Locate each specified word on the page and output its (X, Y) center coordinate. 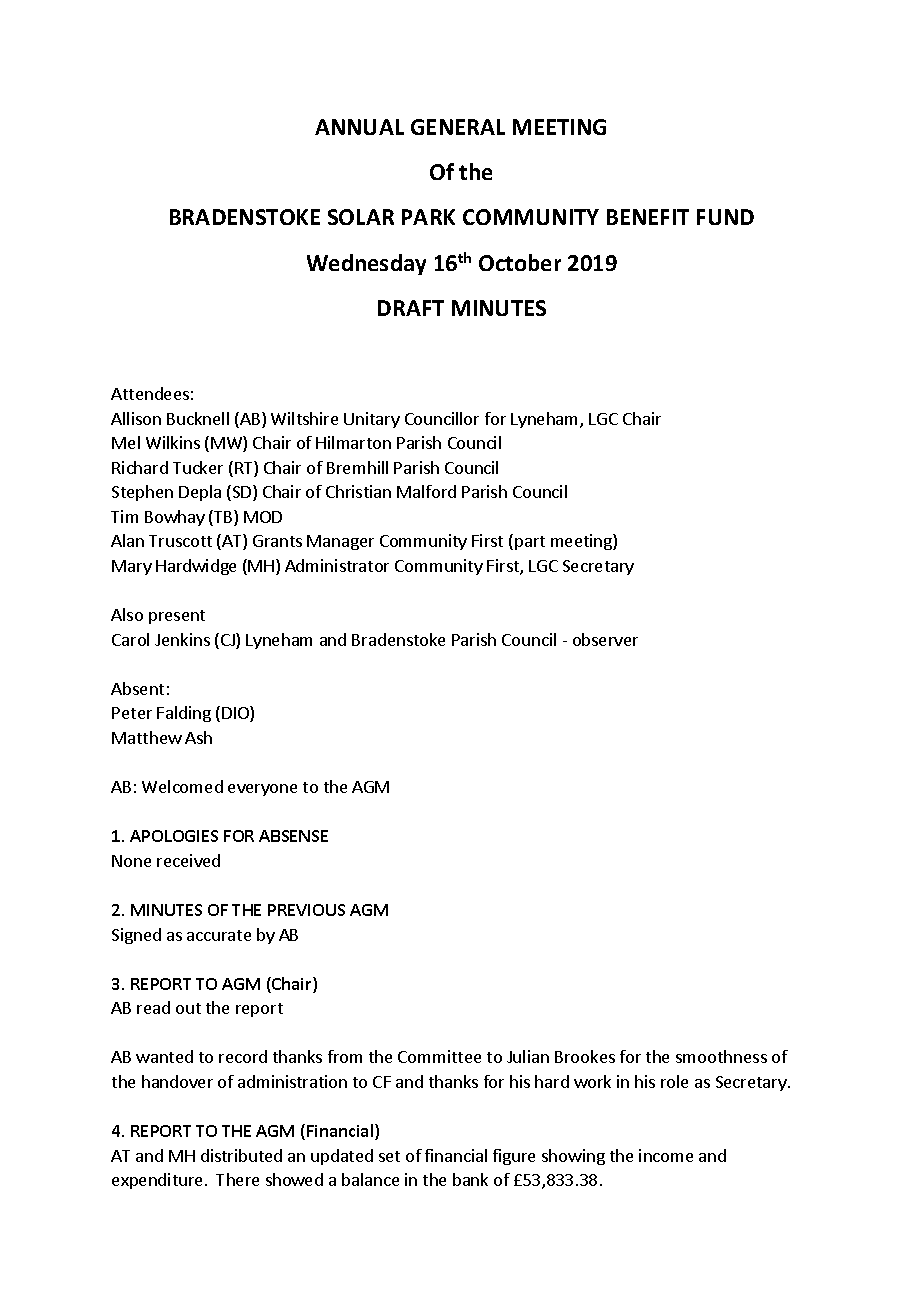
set (389, 1156)
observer (605, 639)
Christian (358, 491)
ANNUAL (359, 127)
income (666, 1155)
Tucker (198, 467)
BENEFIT (648, 217)
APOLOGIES (174, 836)
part (530, 543)
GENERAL (458, 127)
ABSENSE (293, 836)
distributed (241, 1155)
